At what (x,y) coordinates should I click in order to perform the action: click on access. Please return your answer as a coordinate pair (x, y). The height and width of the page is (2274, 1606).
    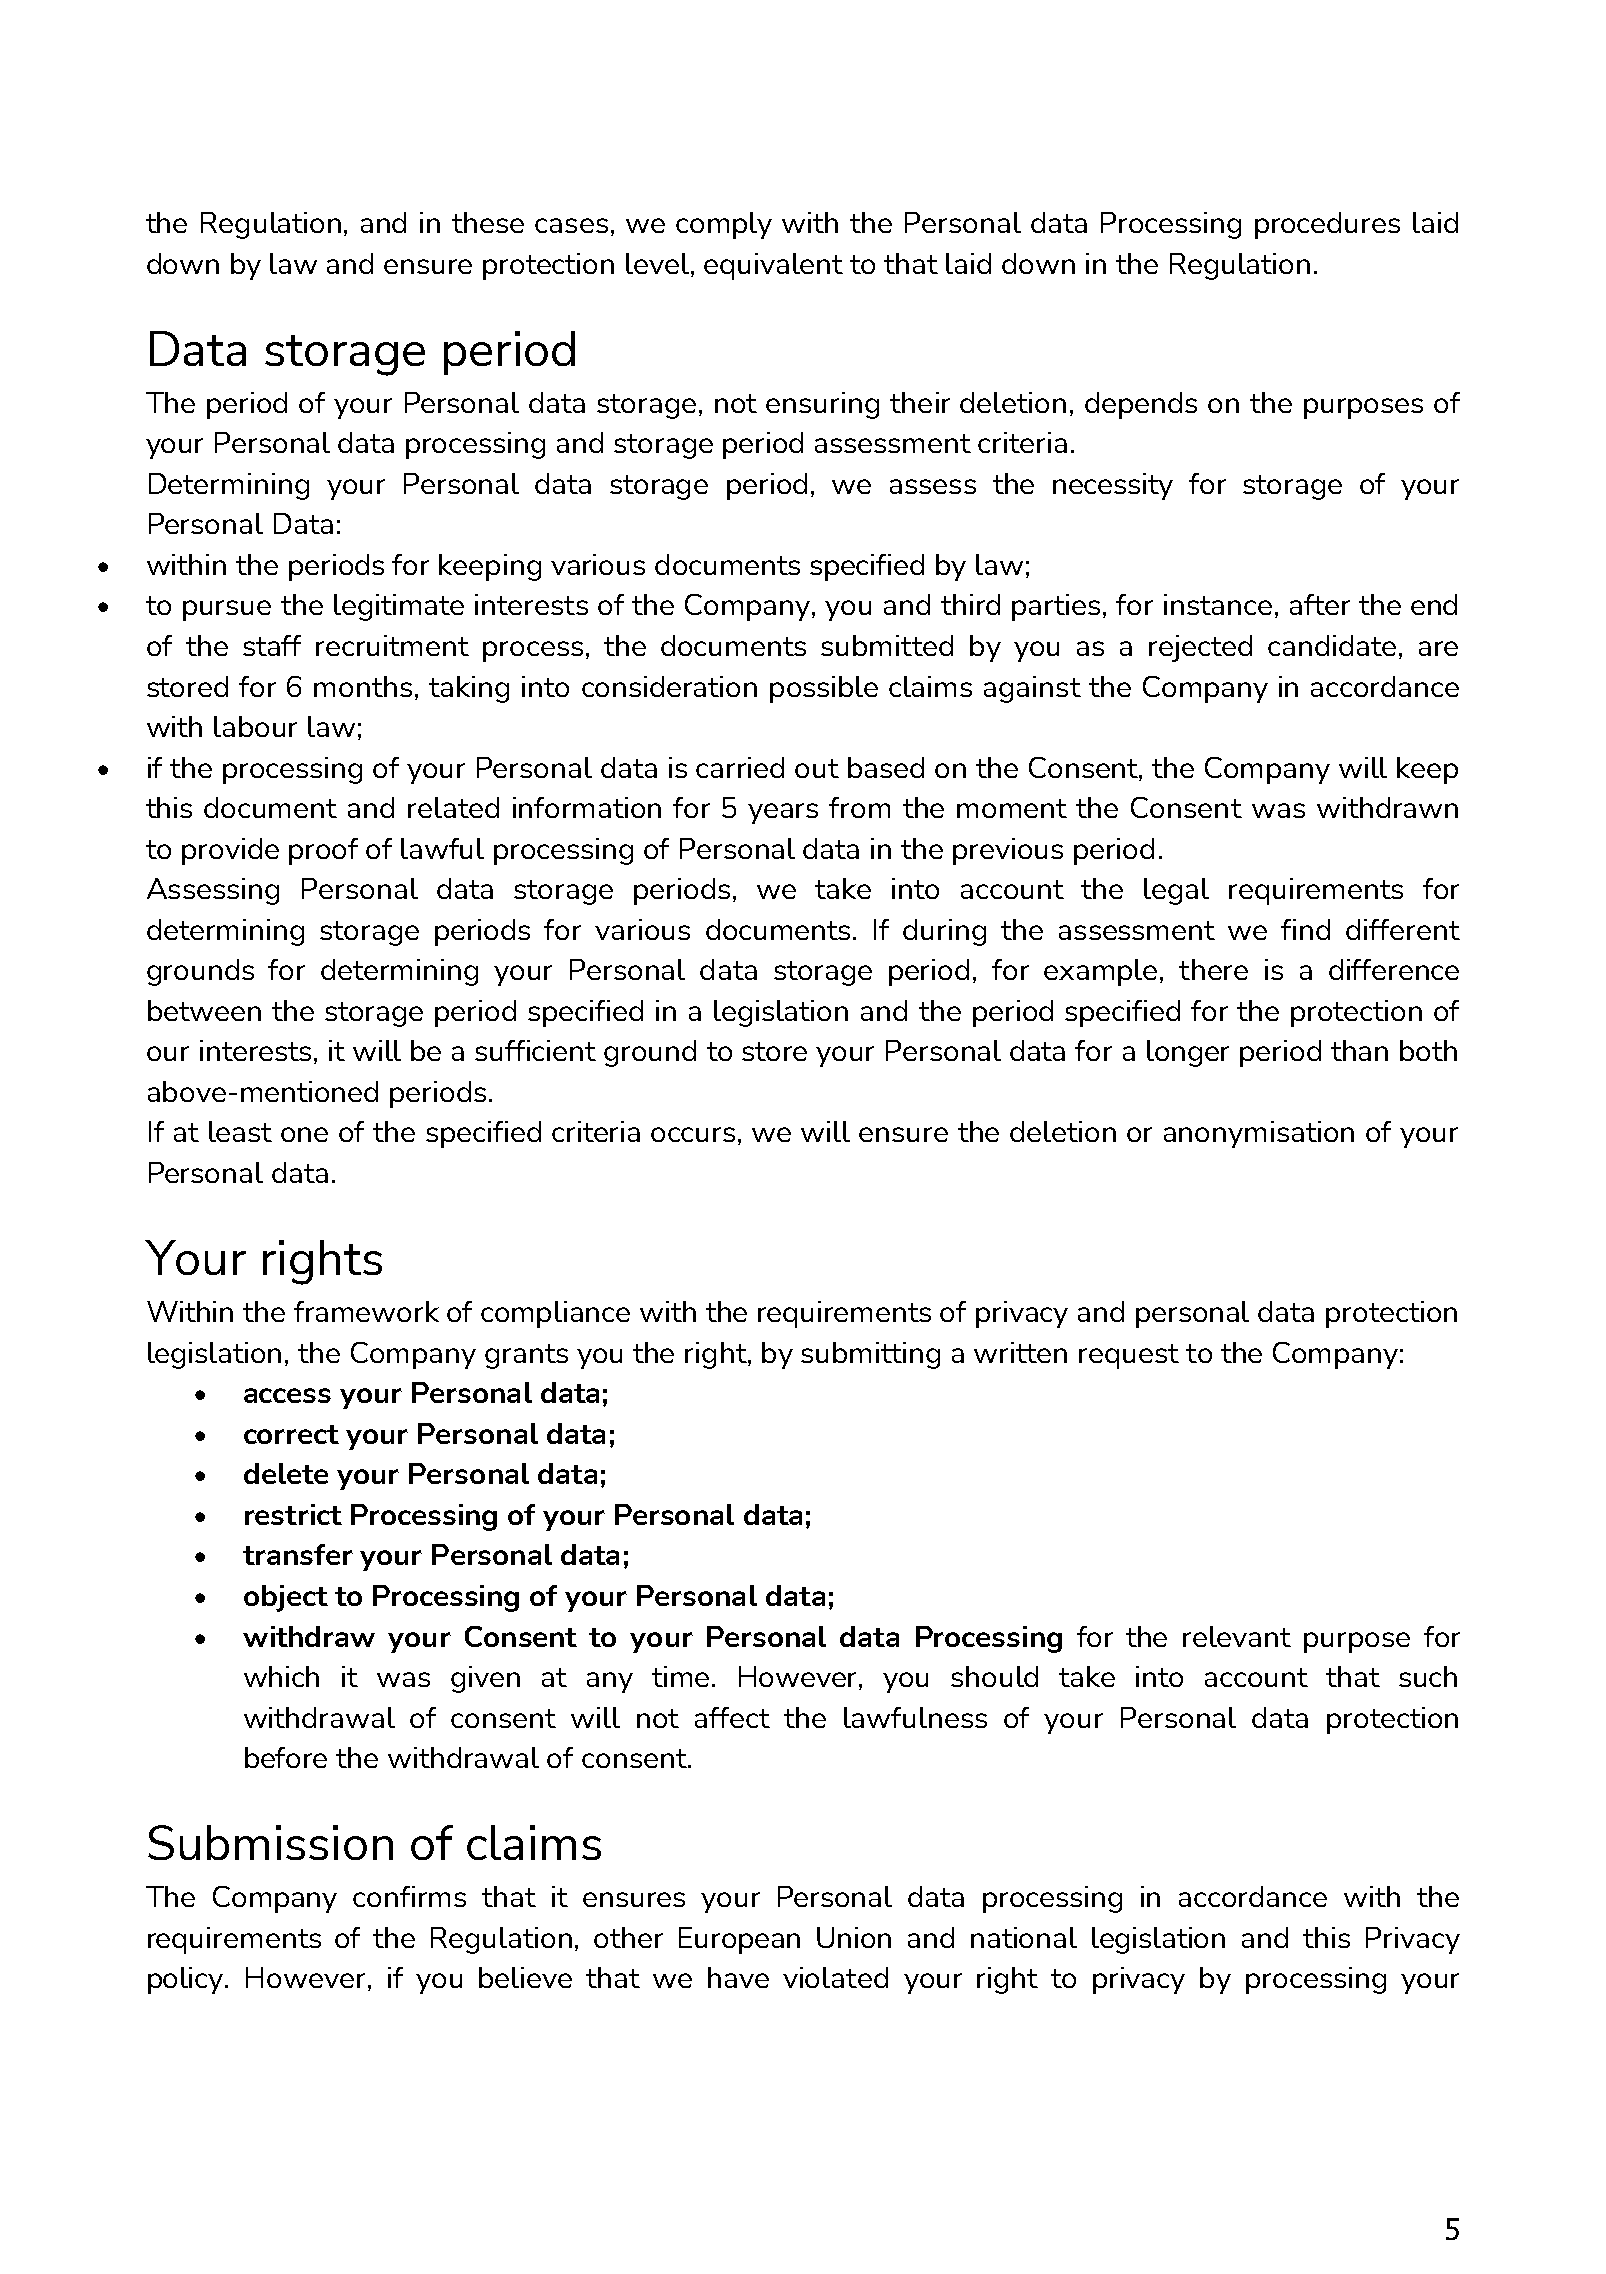
    Looking at the image, I should click on (287, 1395).
